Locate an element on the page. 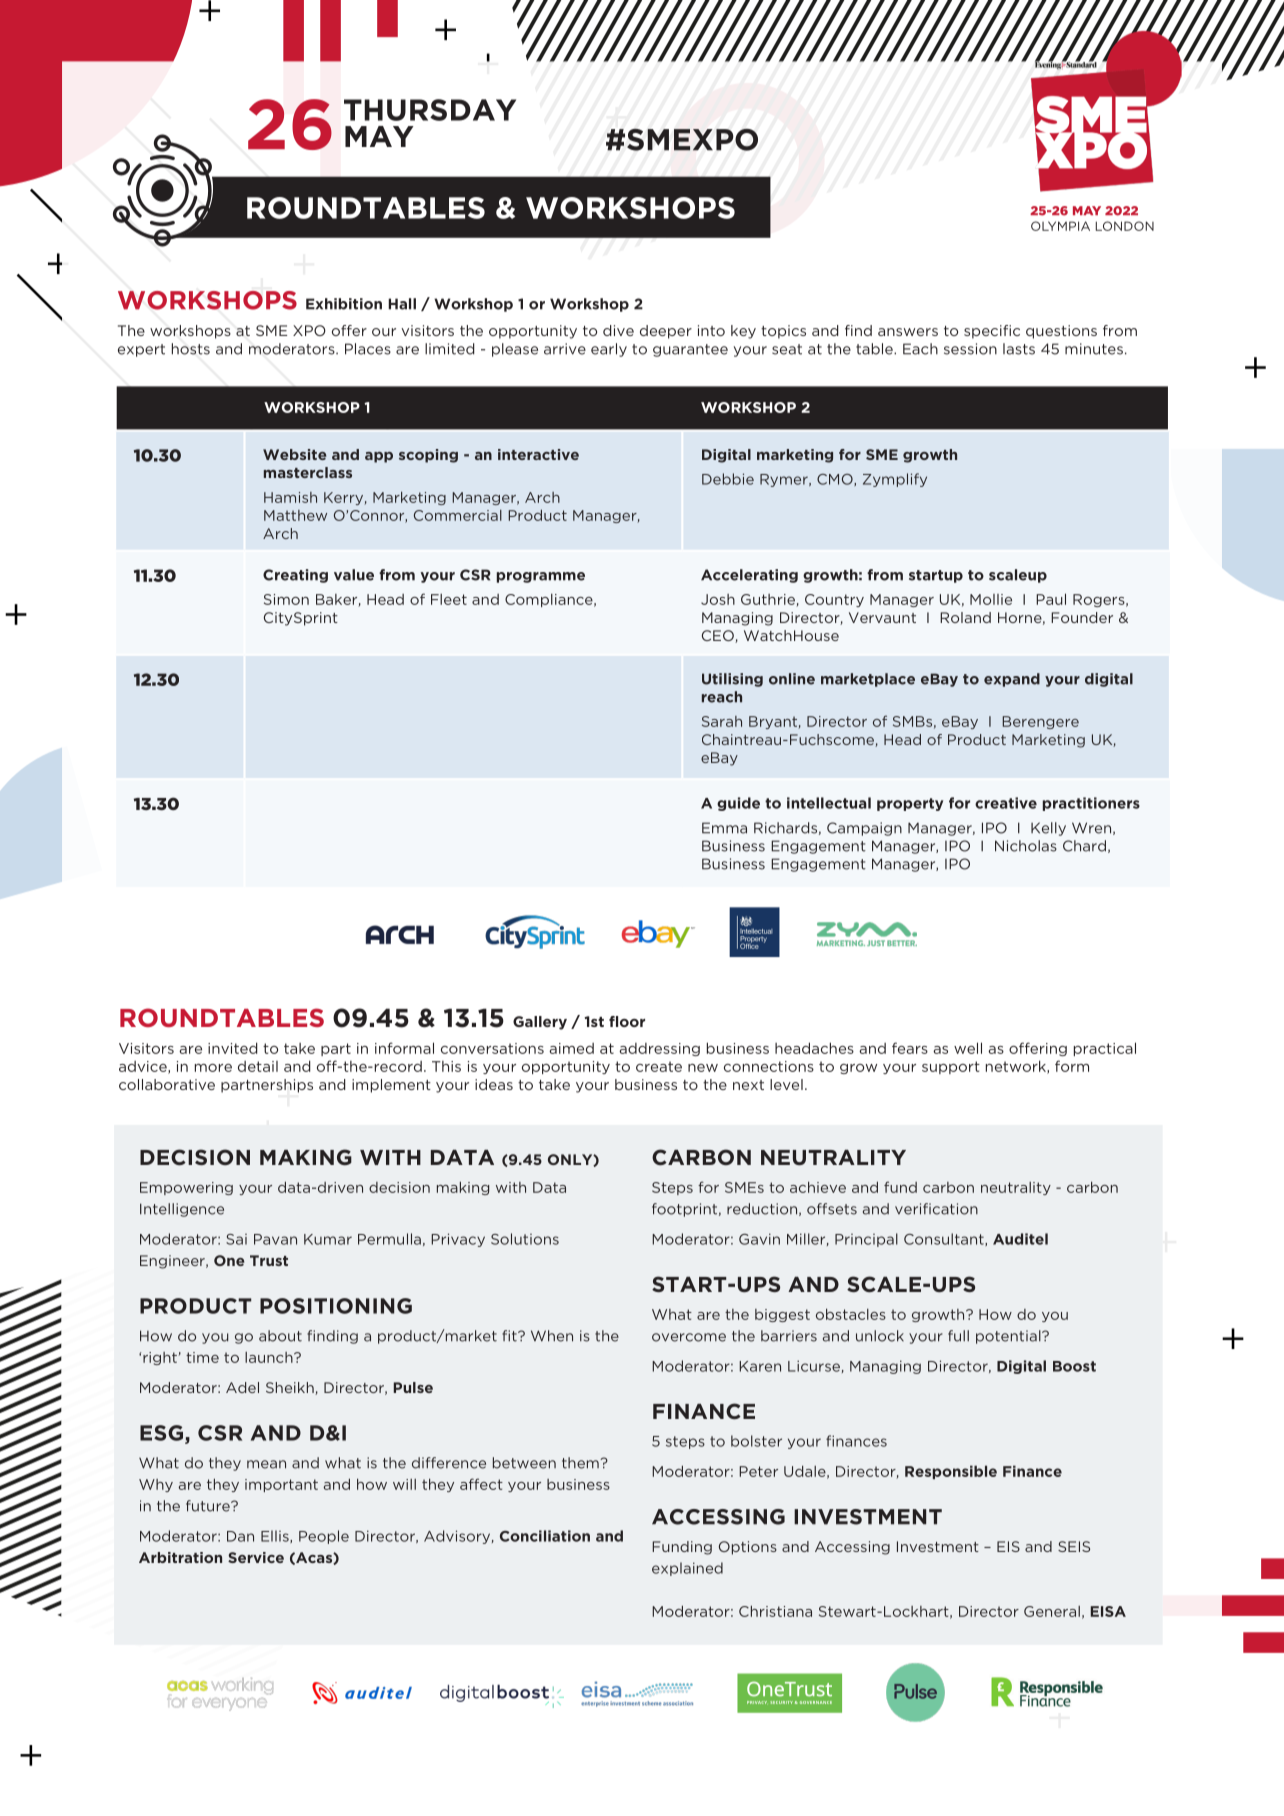 This image has height=1816, width=1284. Debbie is located at coordinates (728, 479).
